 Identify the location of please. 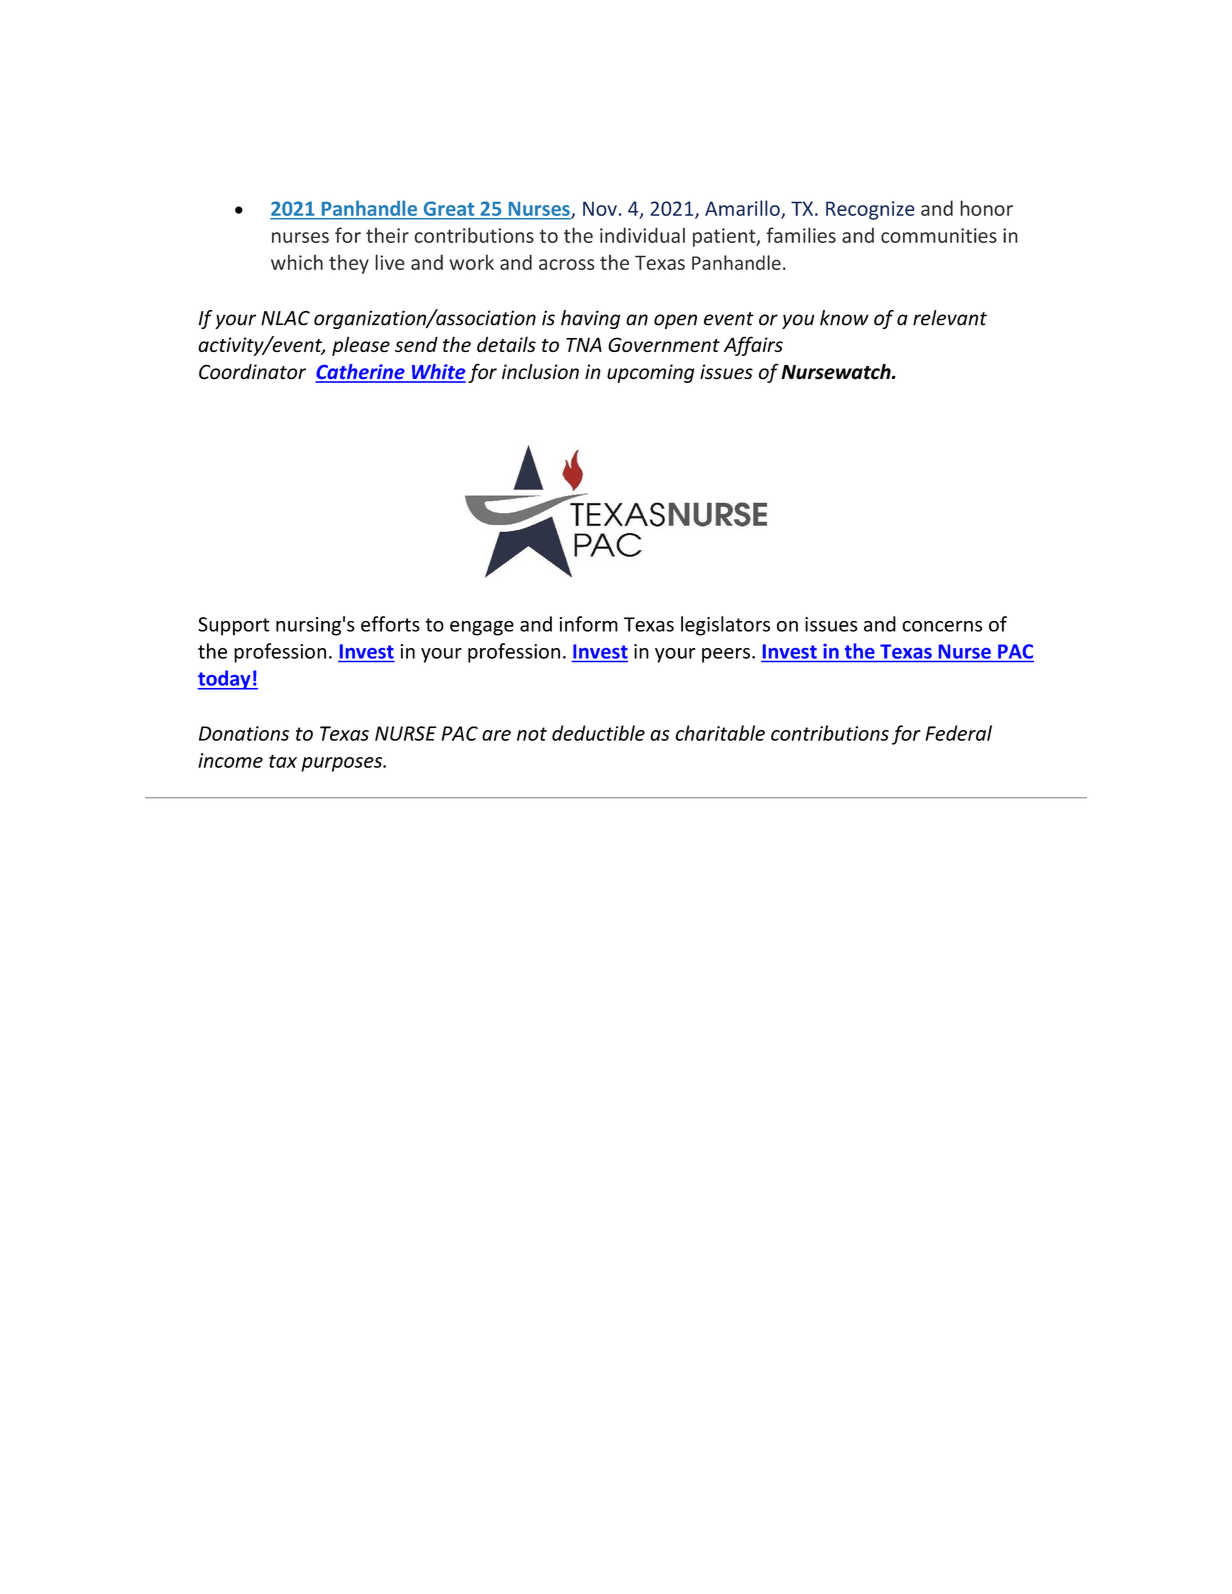
(361, 346).
